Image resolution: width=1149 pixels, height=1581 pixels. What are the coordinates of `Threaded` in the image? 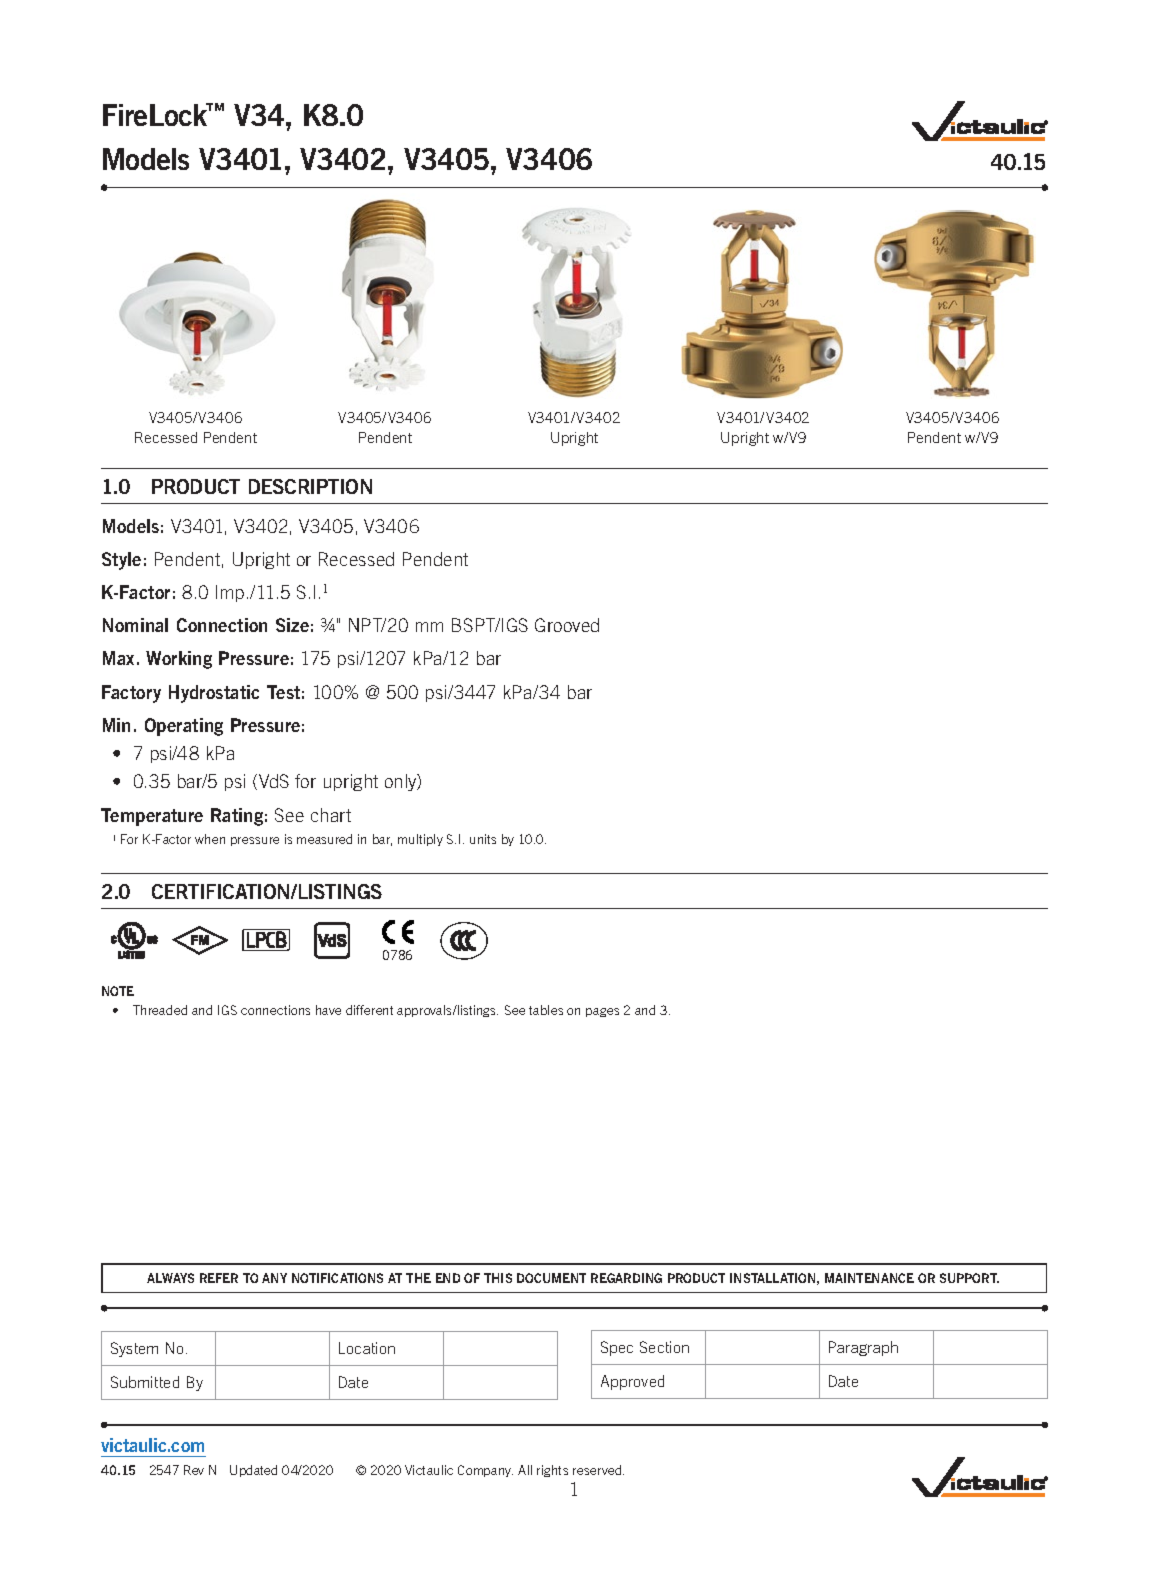 It's located at (160, 1010).
